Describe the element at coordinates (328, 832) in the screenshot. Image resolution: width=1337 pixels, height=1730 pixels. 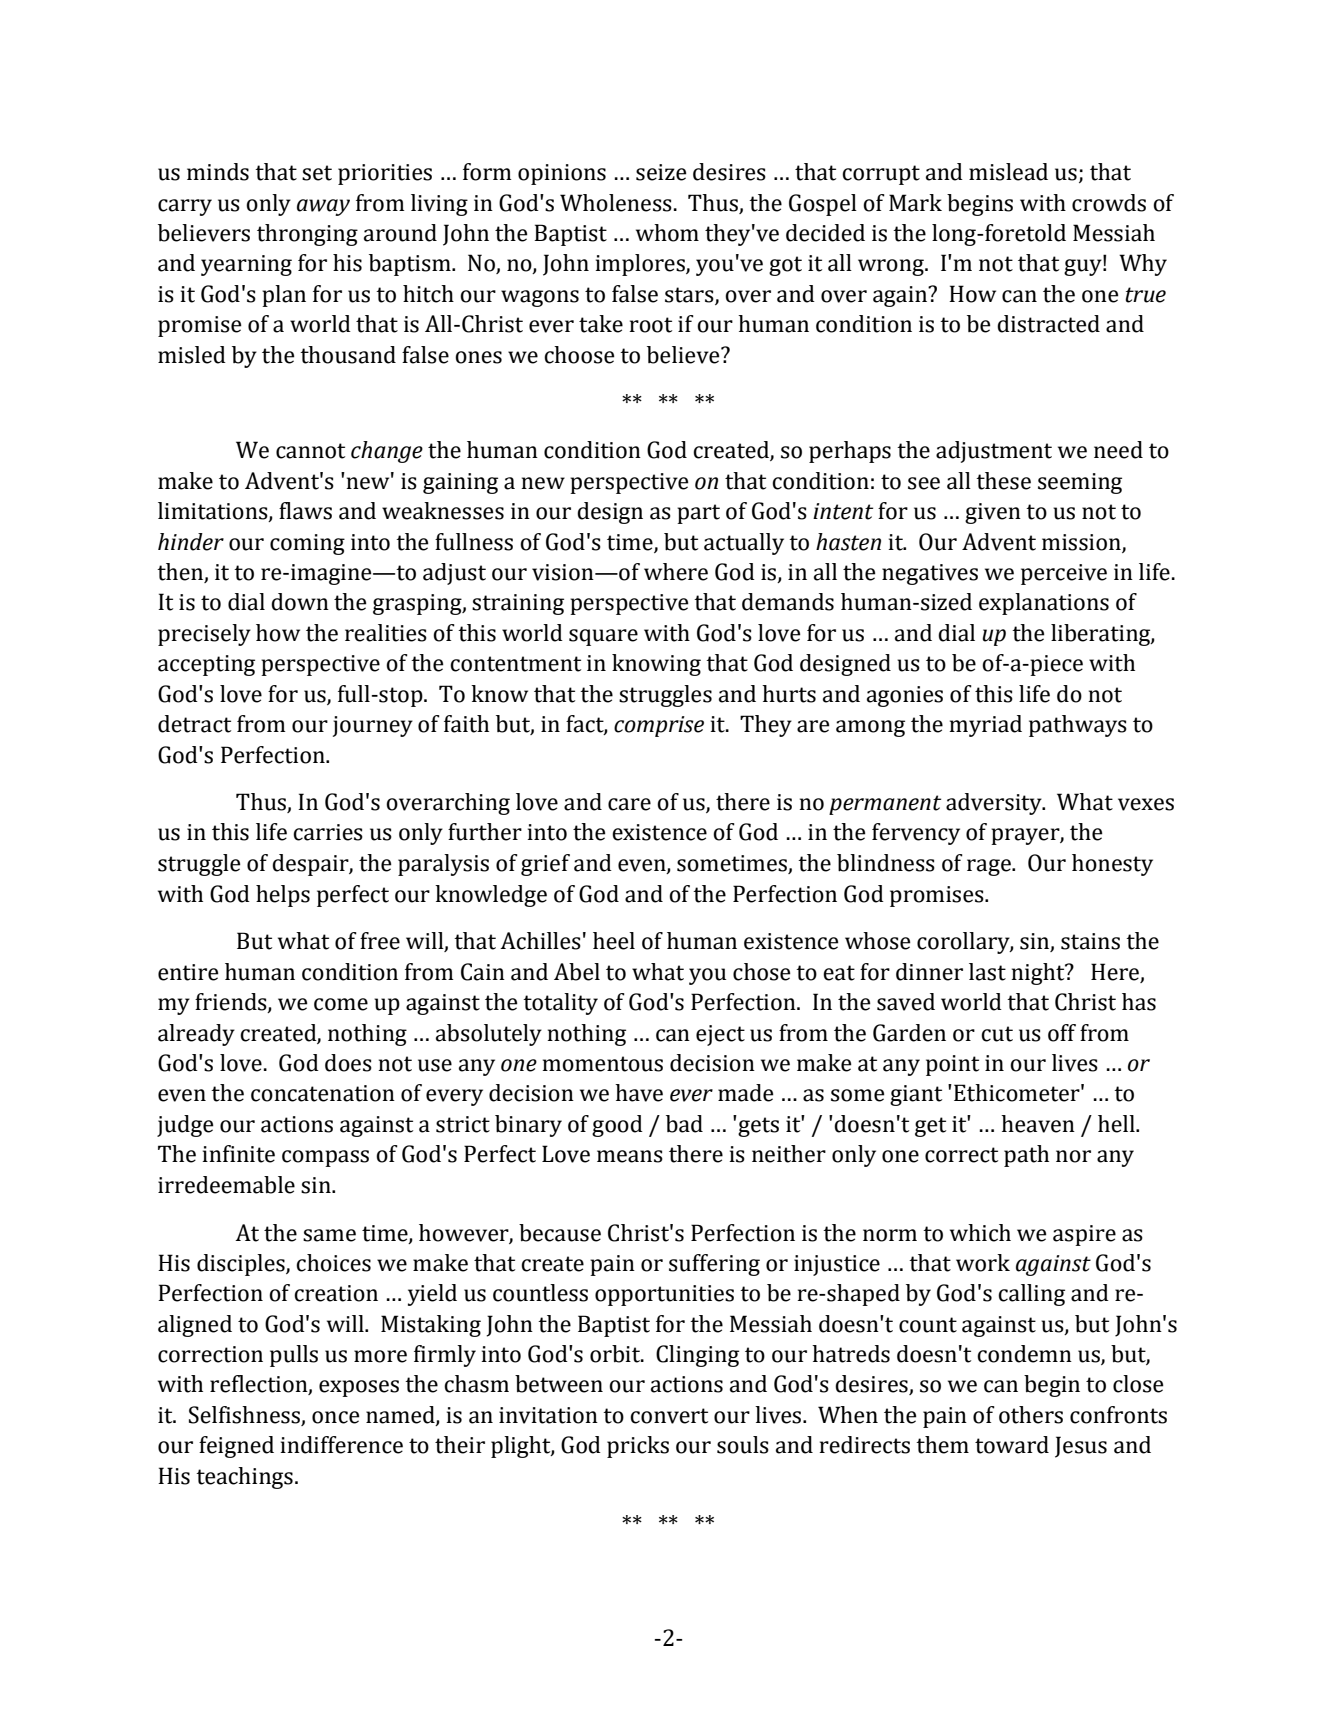
I see `carries` at that location.
